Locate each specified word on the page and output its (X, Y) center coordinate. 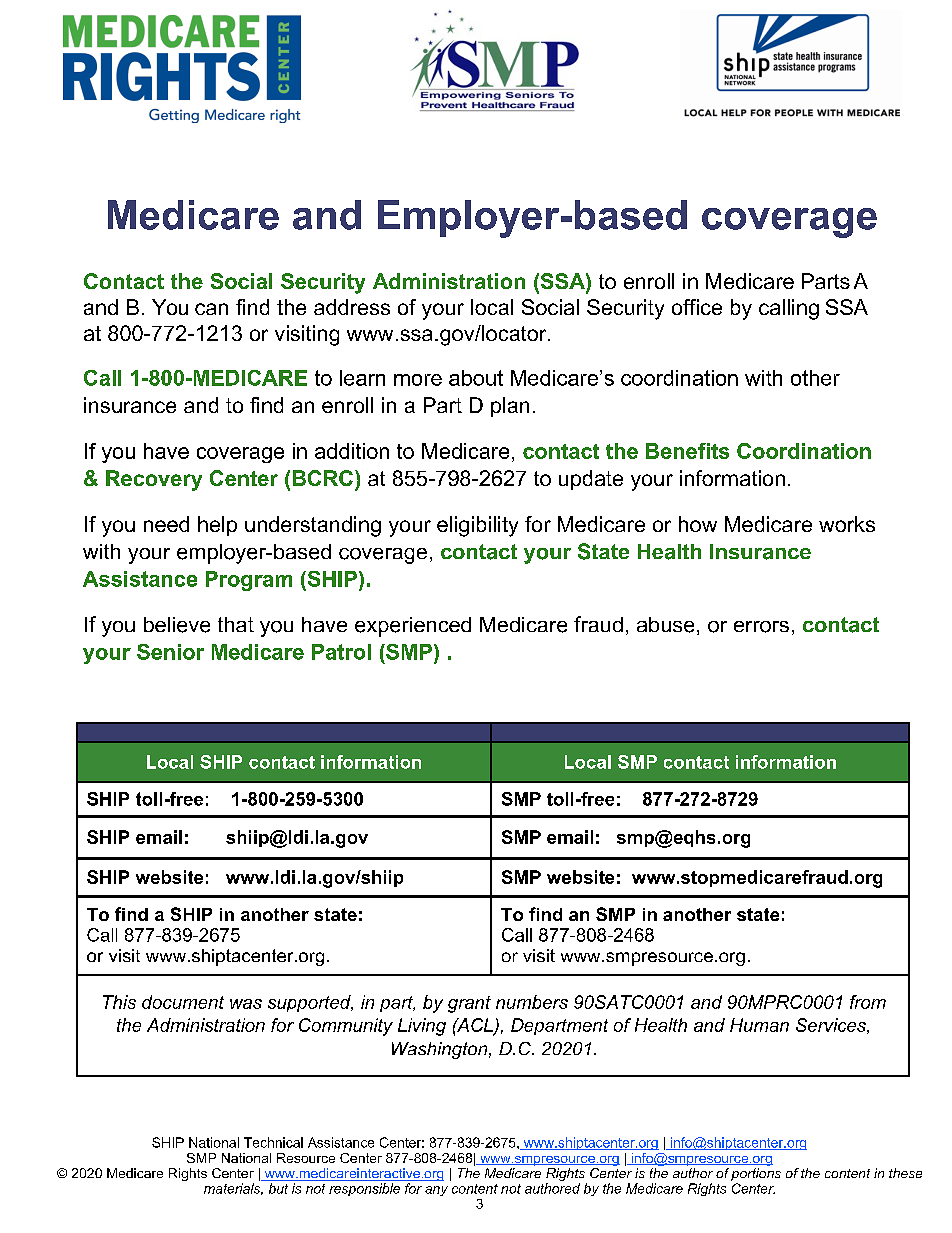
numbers (532, 1002)
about (476, 378)
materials (233, 1189)
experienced (413, 627)
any (436, 1191)
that (236, 624)
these (905, 1173)
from (868, 1002)
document (183, 1002)
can (211, 309)
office (697, 307)
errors (761, 627)
